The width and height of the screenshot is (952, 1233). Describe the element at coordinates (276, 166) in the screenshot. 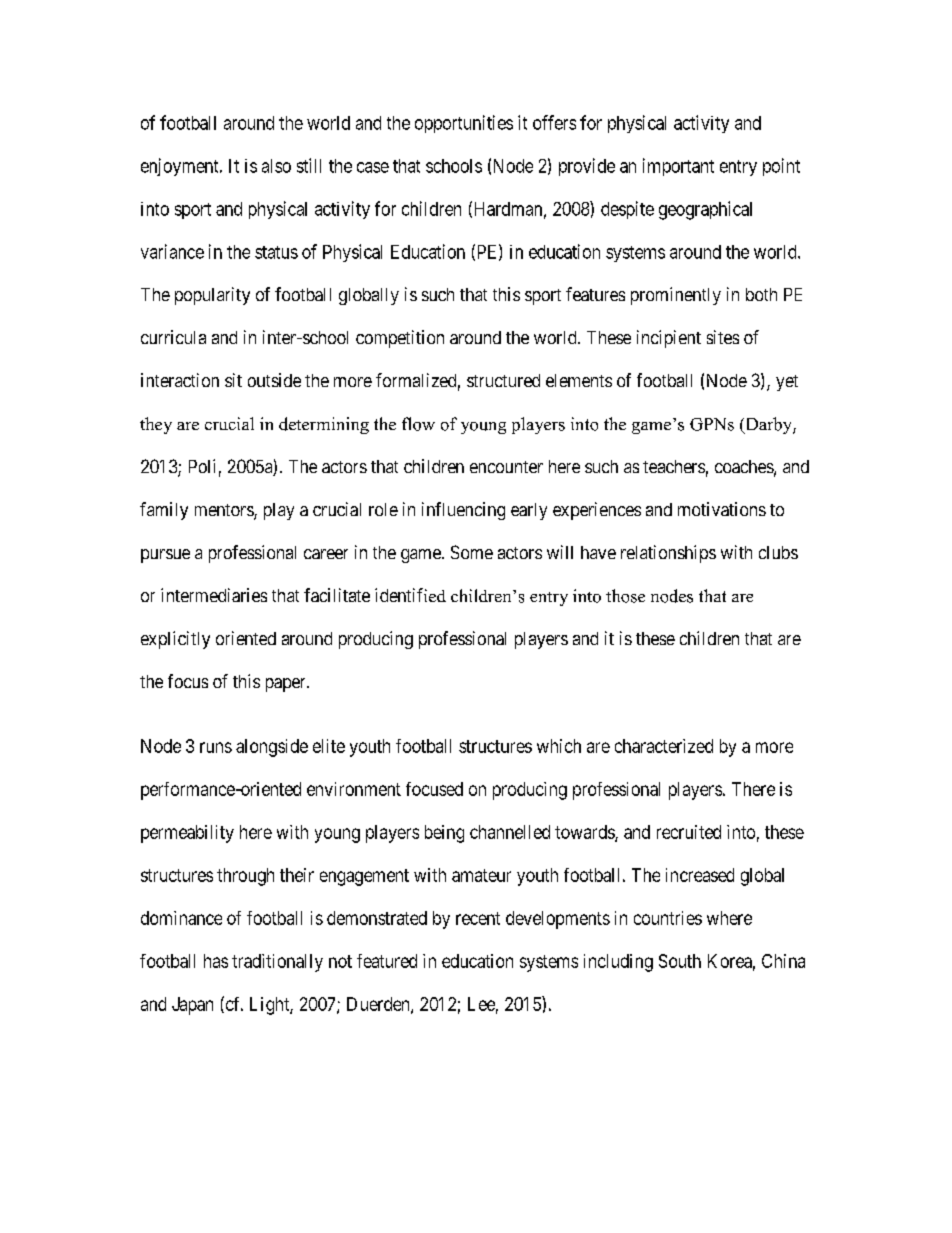

I see `also` at that location.
